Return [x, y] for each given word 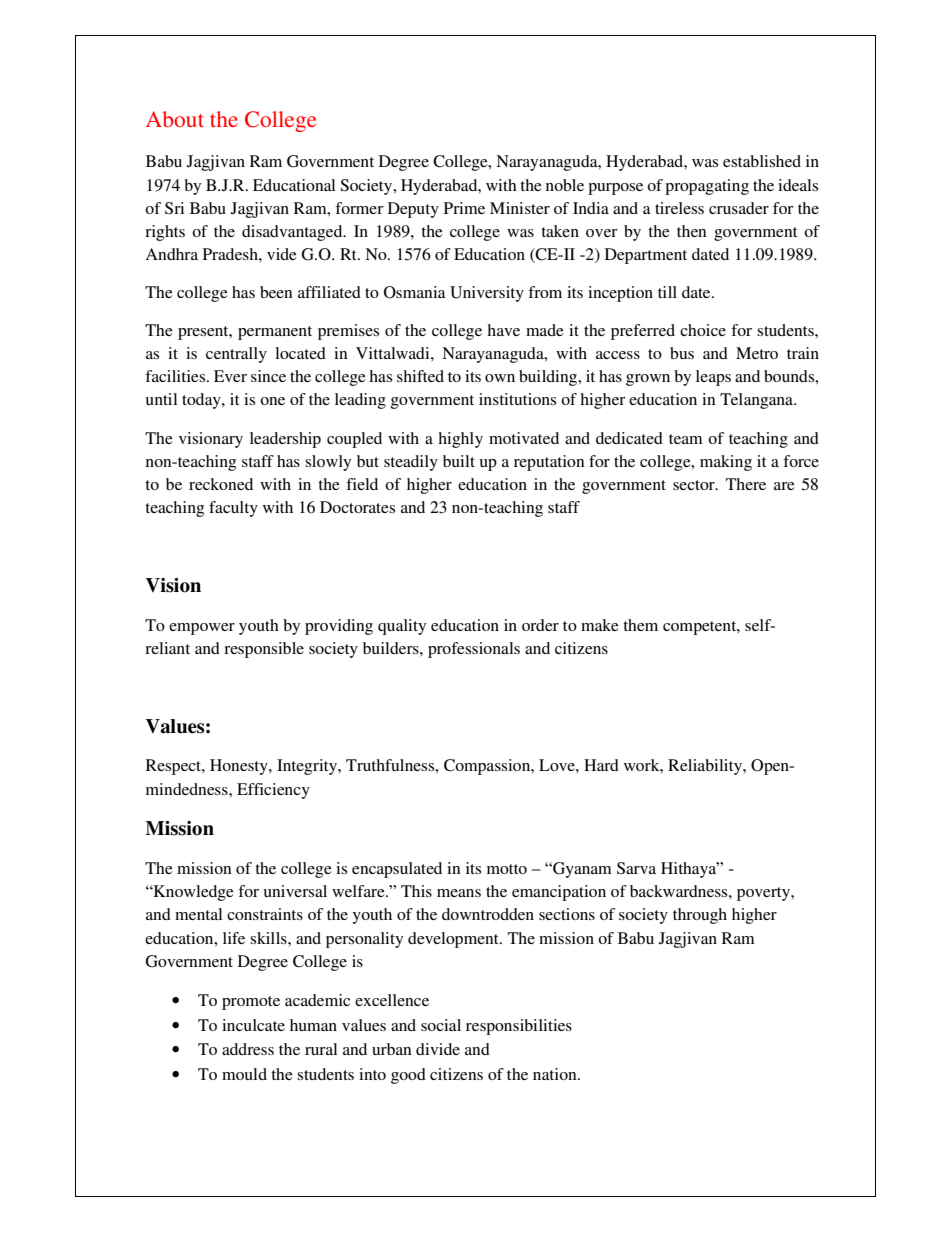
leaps [713, 378]
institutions [517, 399]
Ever [230, 376]
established [762, 161]
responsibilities [519, 1027]
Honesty [240, 767]
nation [556, 1074]
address [248, 1049]
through [700, 916]
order [540, 625]
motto [507, 869]
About [175, 119]
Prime [464, 208]
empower [202, 629]
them [640, 625]
